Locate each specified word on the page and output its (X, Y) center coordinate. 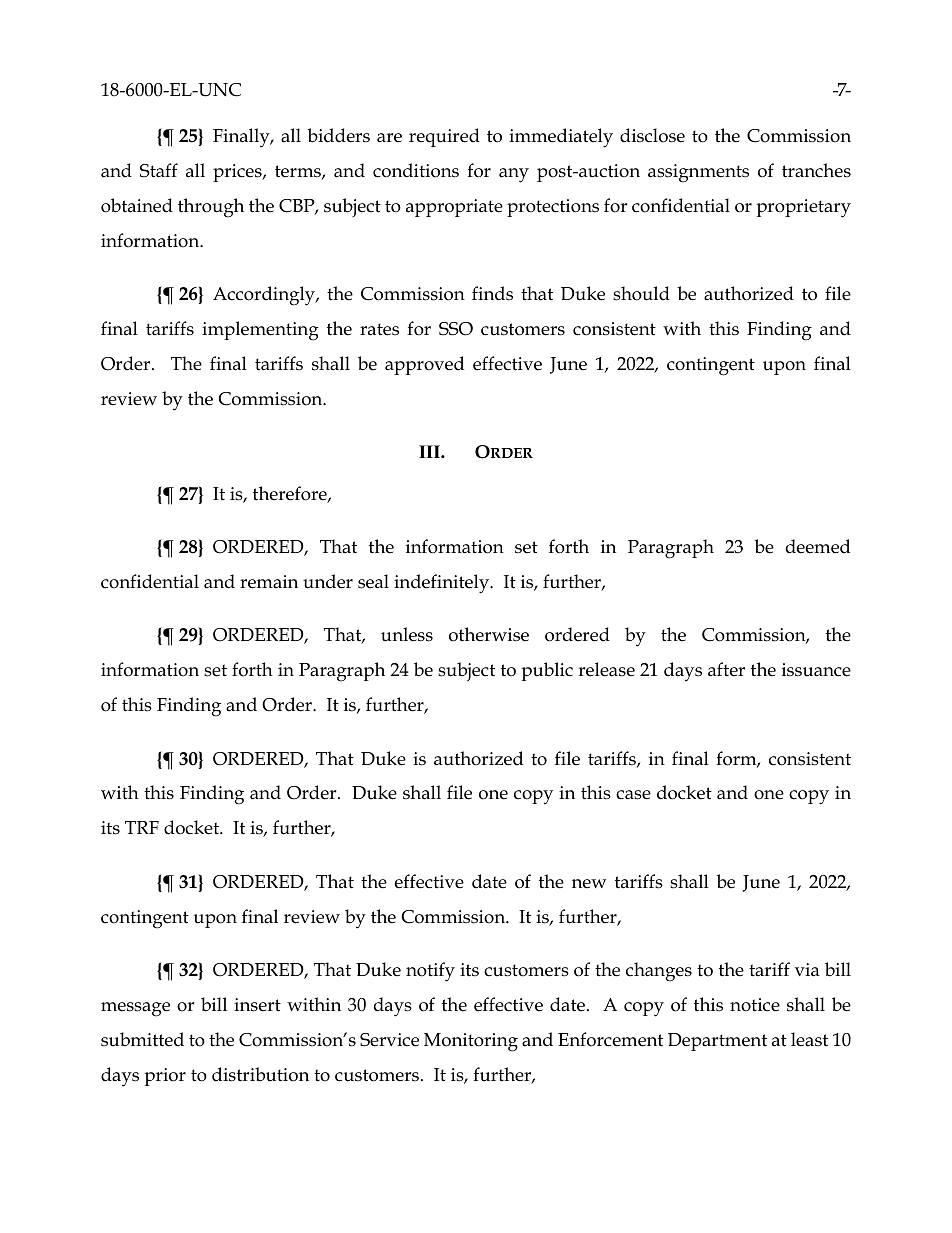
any (514, 175)
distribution (260, 1074)
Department (717, 1042)
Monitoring (471, 1042)
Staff (159, 170)
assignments (698, 173)
